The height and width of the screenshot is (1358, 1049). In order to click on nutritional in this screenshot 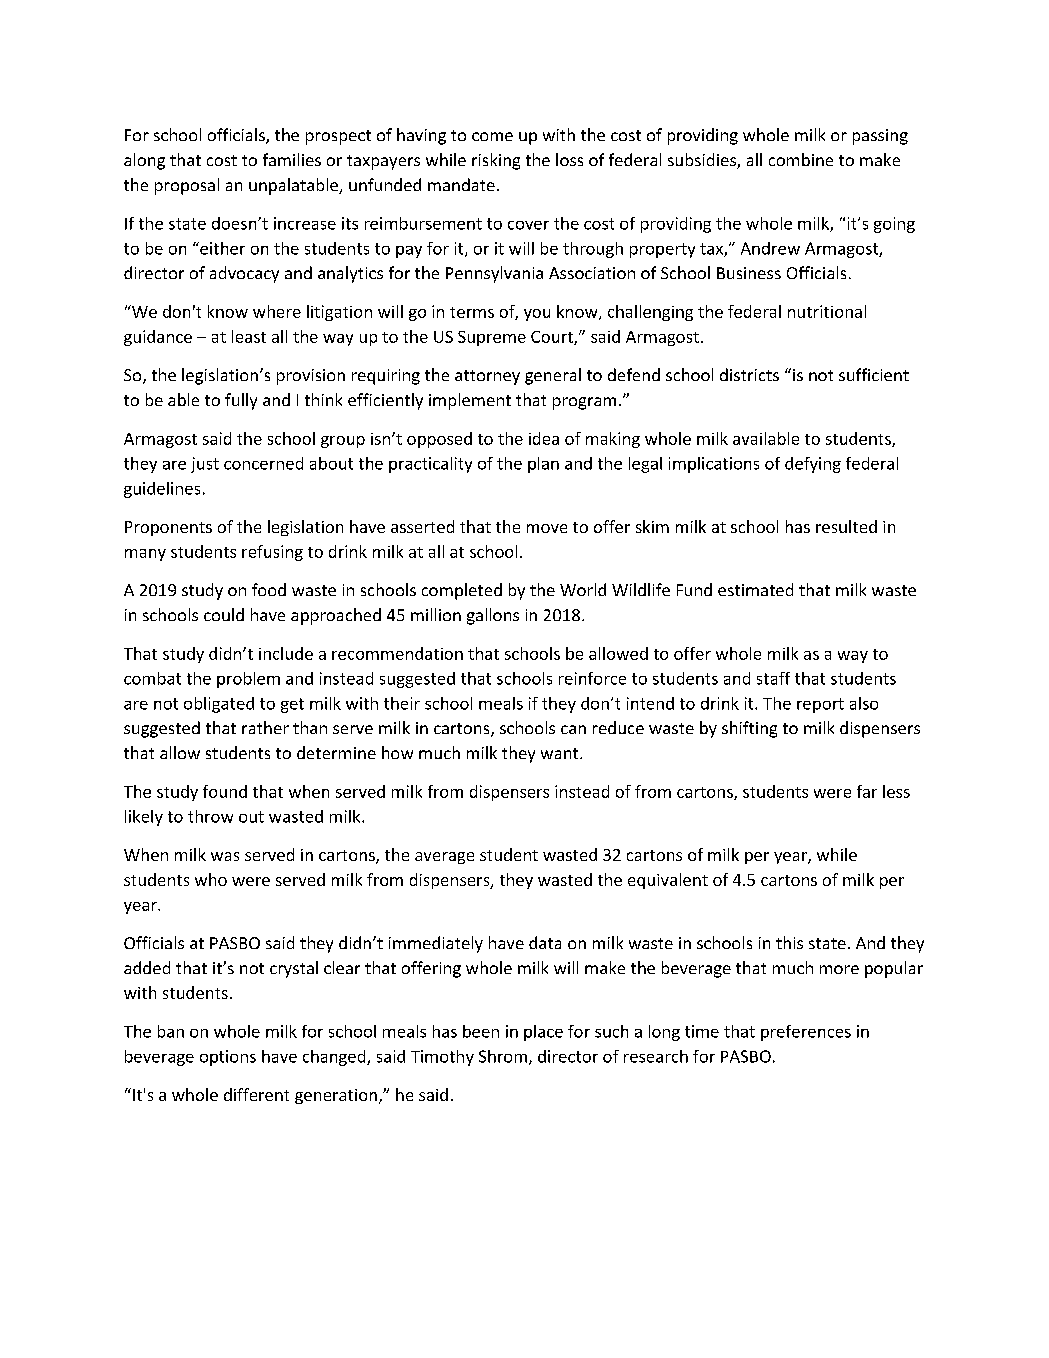, I will do `click(827, 311)`.
